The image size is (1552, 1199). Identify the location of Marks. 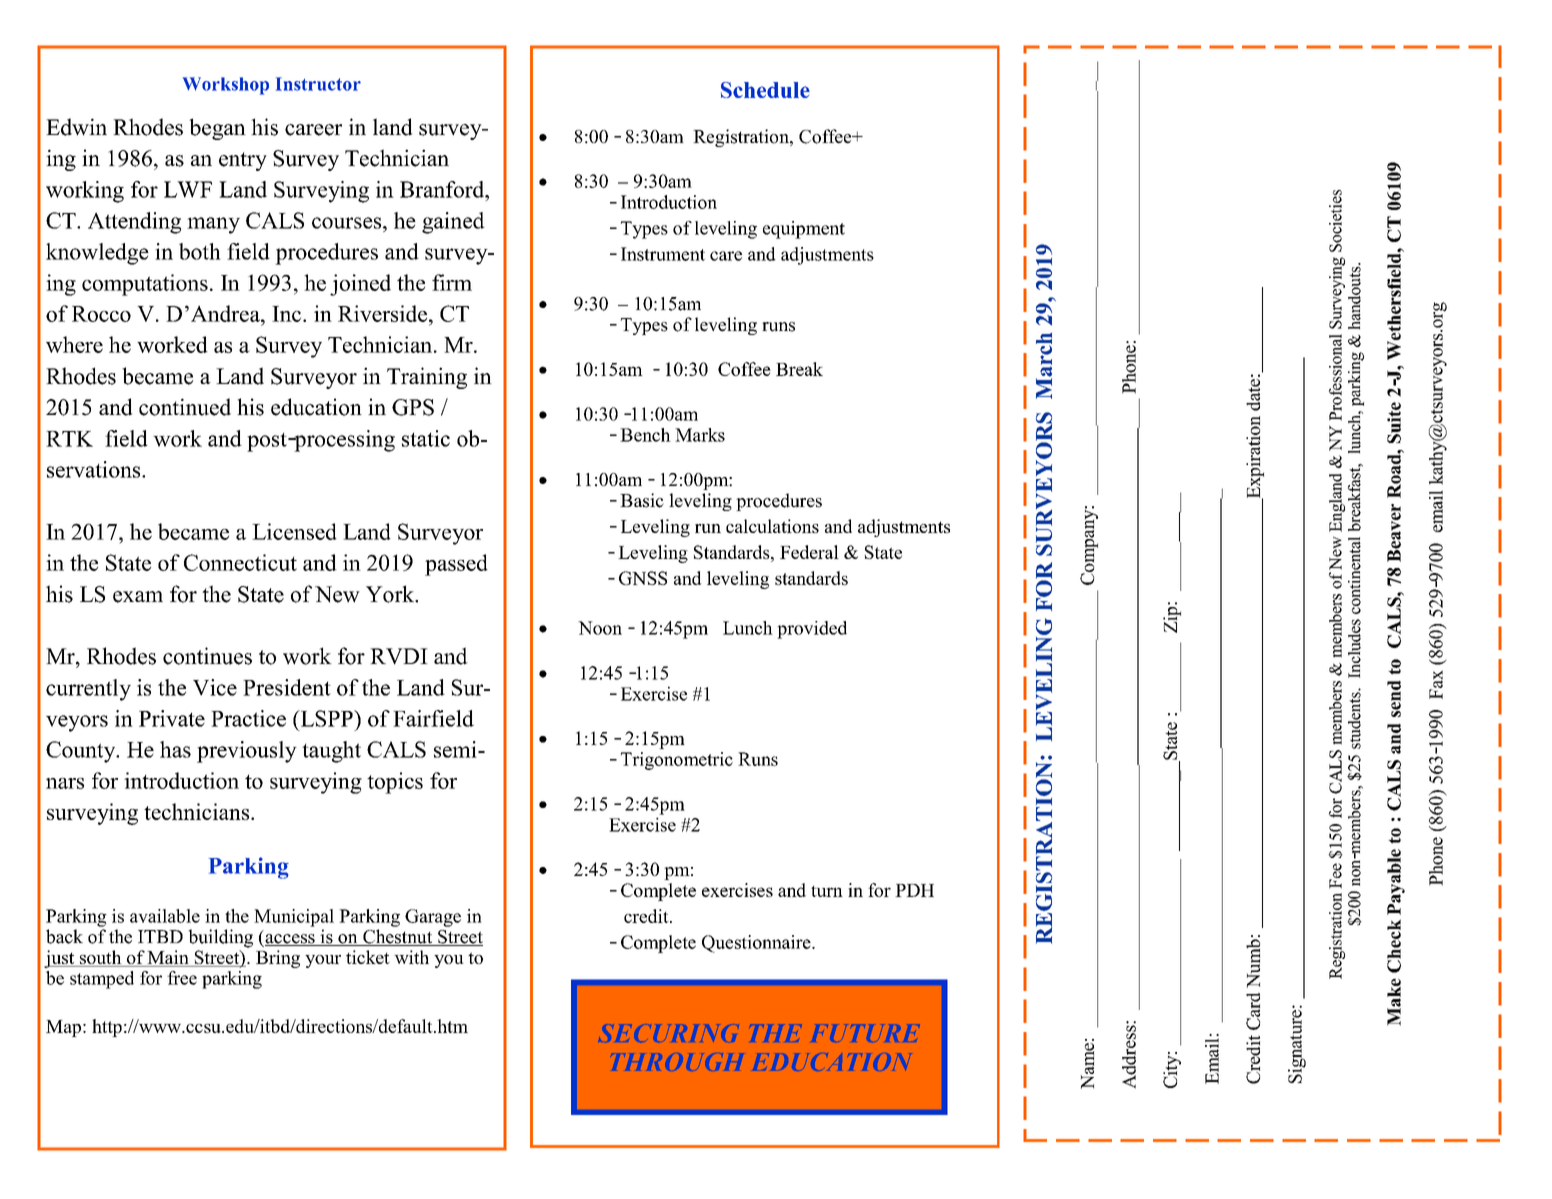
(700, 435).
